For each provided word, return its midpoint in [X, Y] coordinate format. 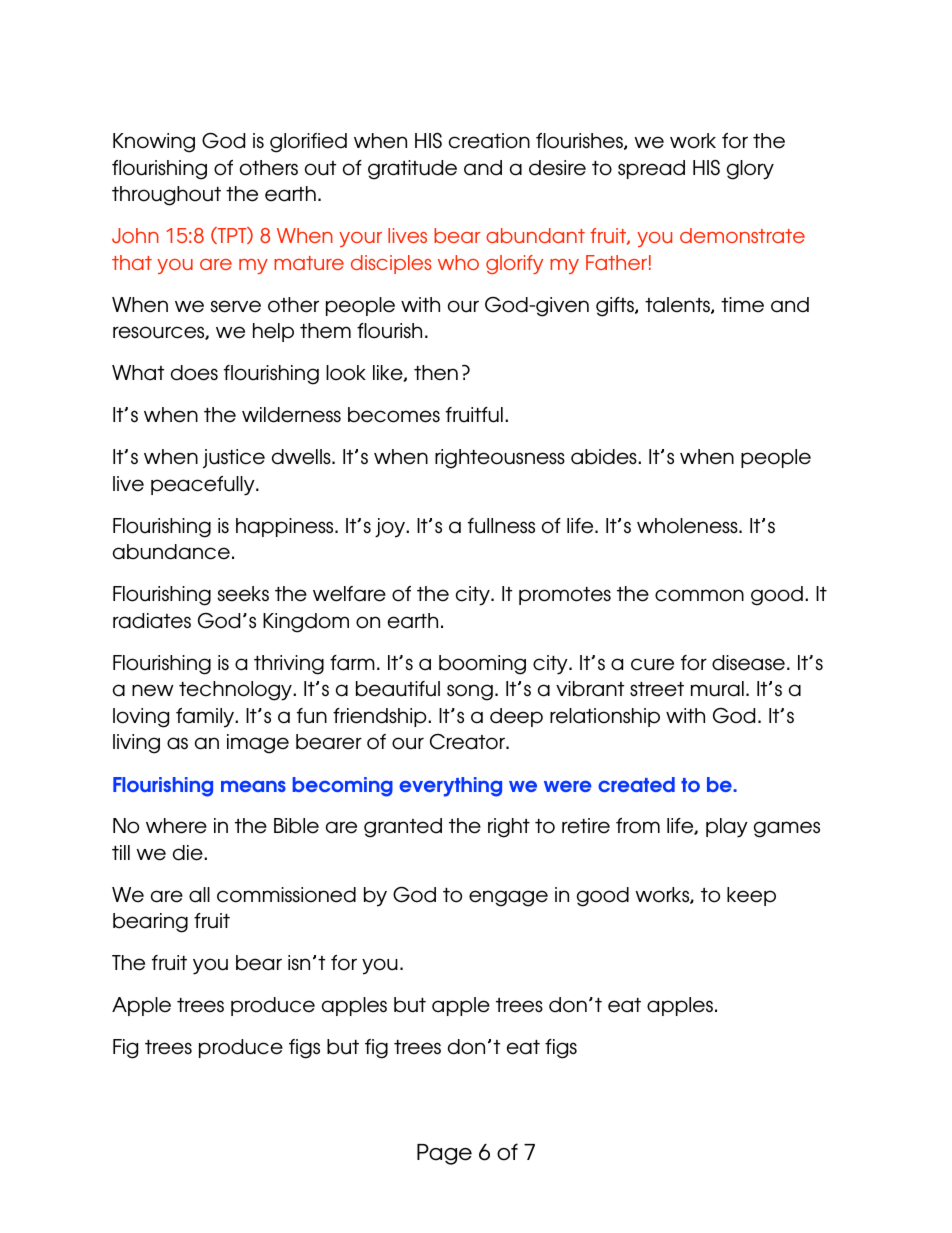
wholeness [688, 526]
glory [750, 170]
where [176, 826]
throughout [166, 196]
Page [444, 1154]
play [727, 828]
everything [450, 787]
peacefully [204, 486]
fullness [501, 526]
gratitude [412, 170]
